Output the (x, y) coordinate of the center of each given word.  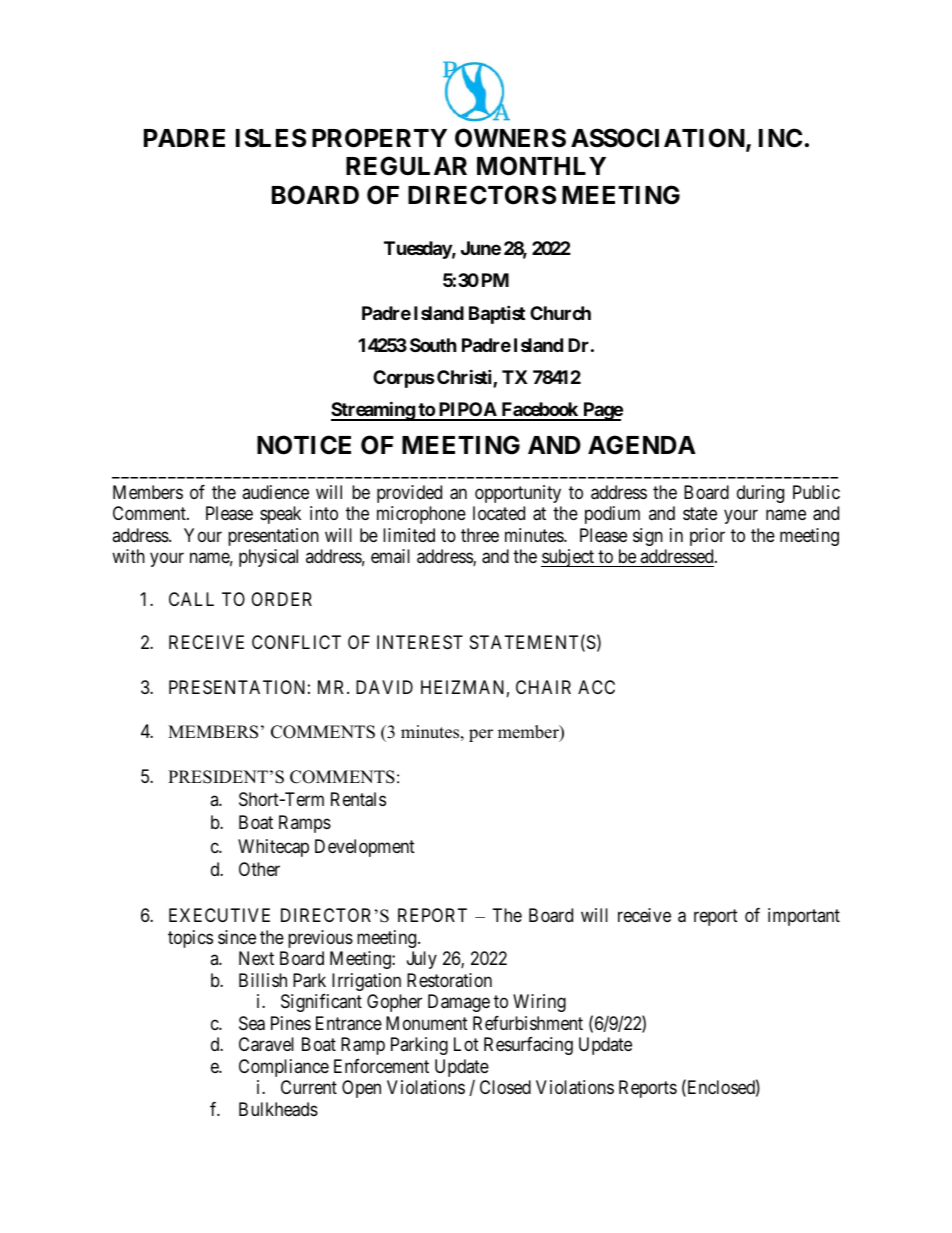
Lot (466, 1044)
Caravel (266, 1044)
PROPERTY (379, 138)
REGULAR (406, 166)
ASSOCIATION (659, 139)
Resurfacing (528, 1046)
